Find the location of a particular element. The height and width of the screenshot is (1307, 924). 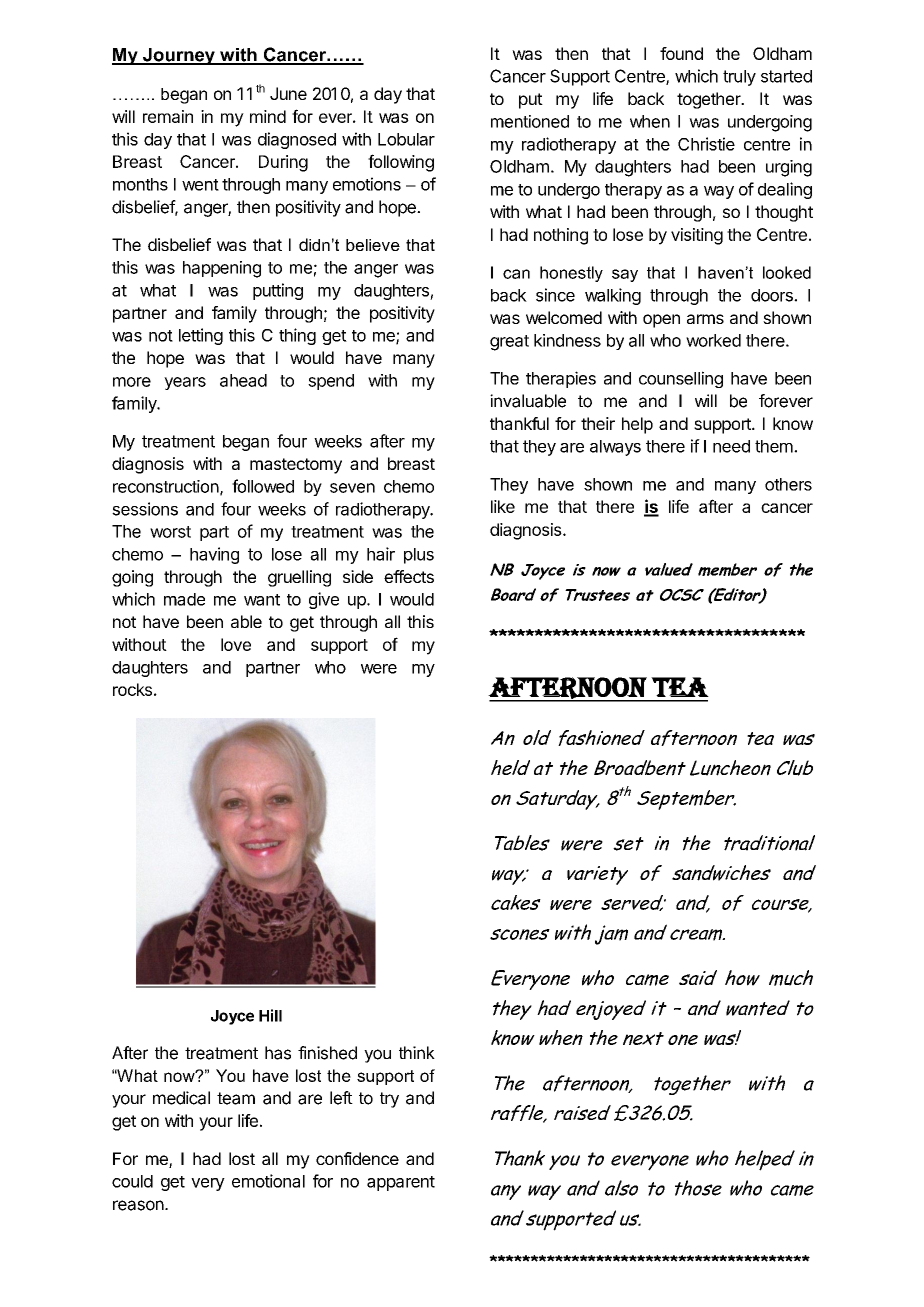

others is located at coordinates (788, 484).
